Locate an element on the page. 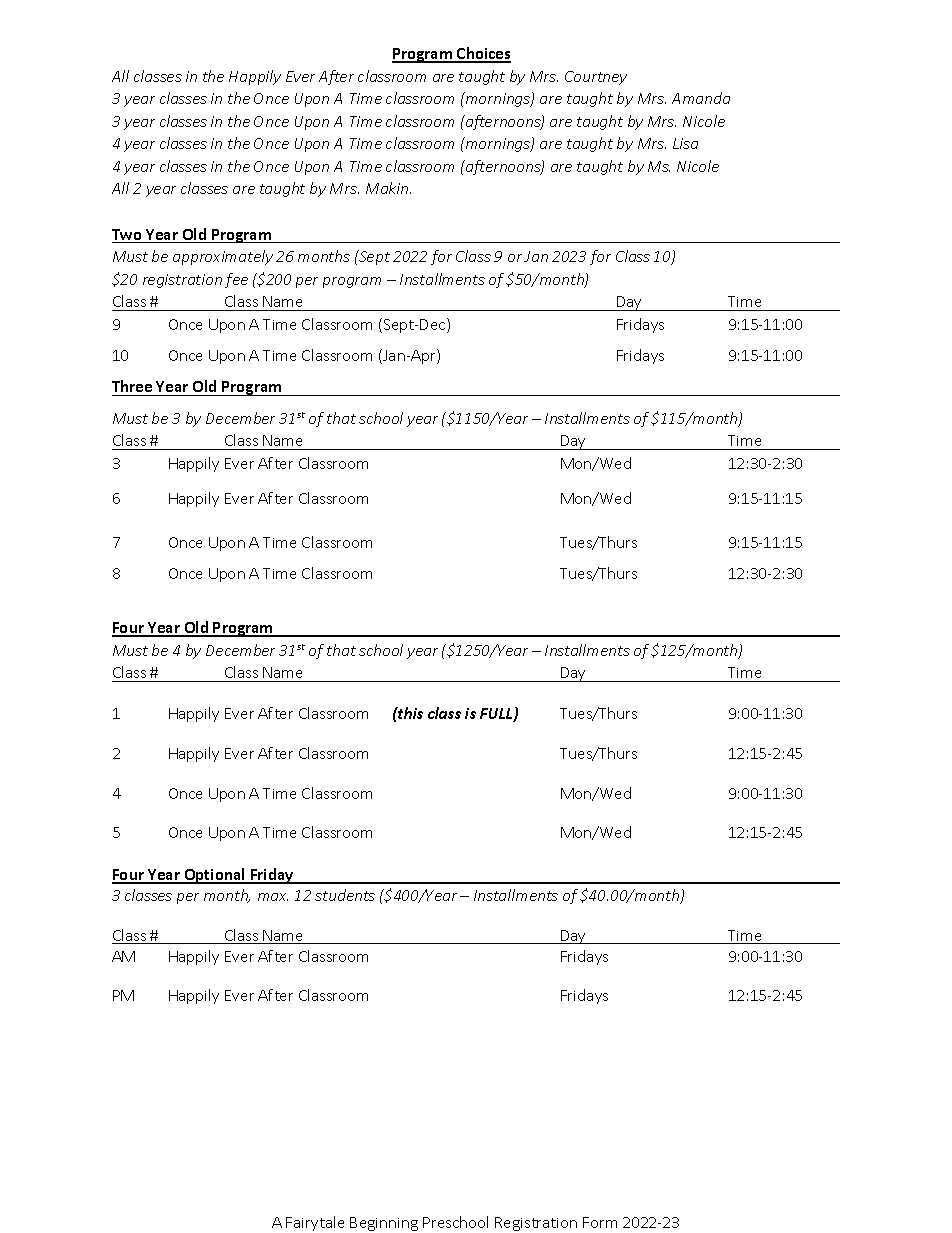 This page has width=952, height=1233. Two is located at coordinates (128, 236).
